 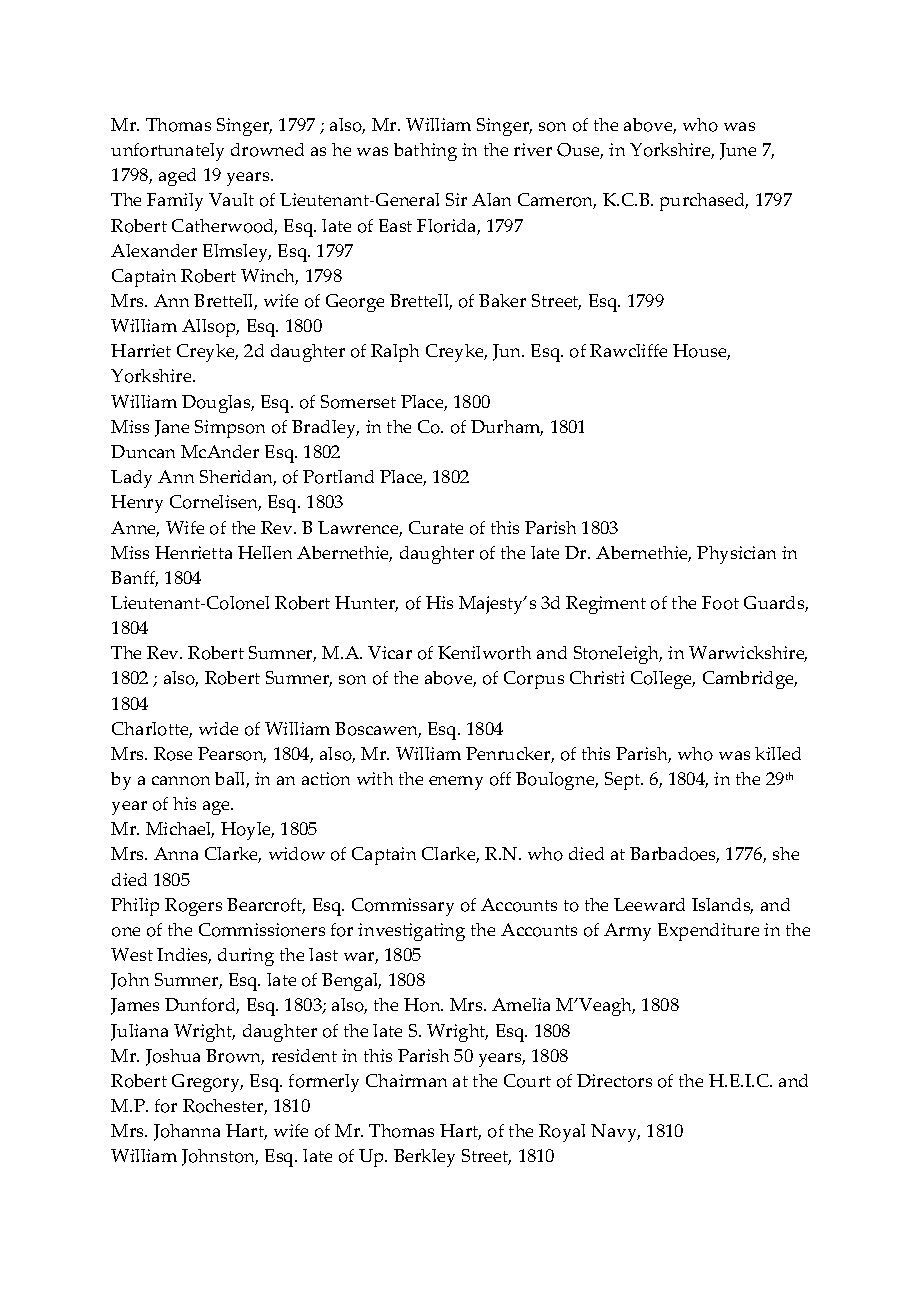 I want to click on enemy, so click(x=456, y=783).
